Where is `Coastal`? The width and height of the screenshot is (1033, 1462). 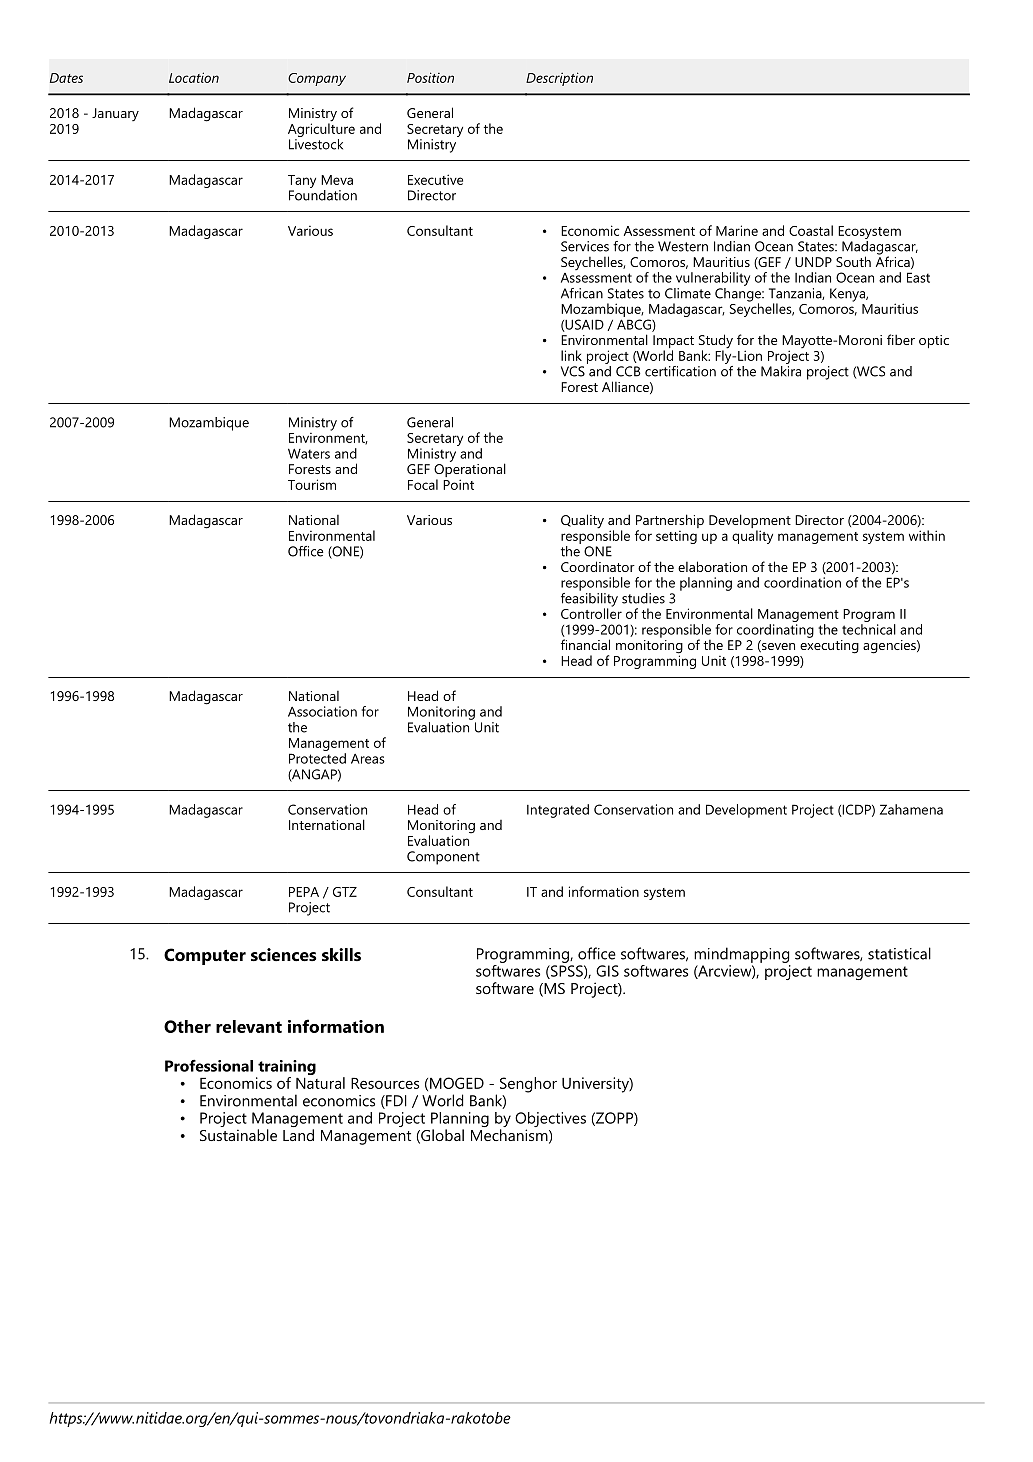
Coastal is located at coordinates (811, 230).
